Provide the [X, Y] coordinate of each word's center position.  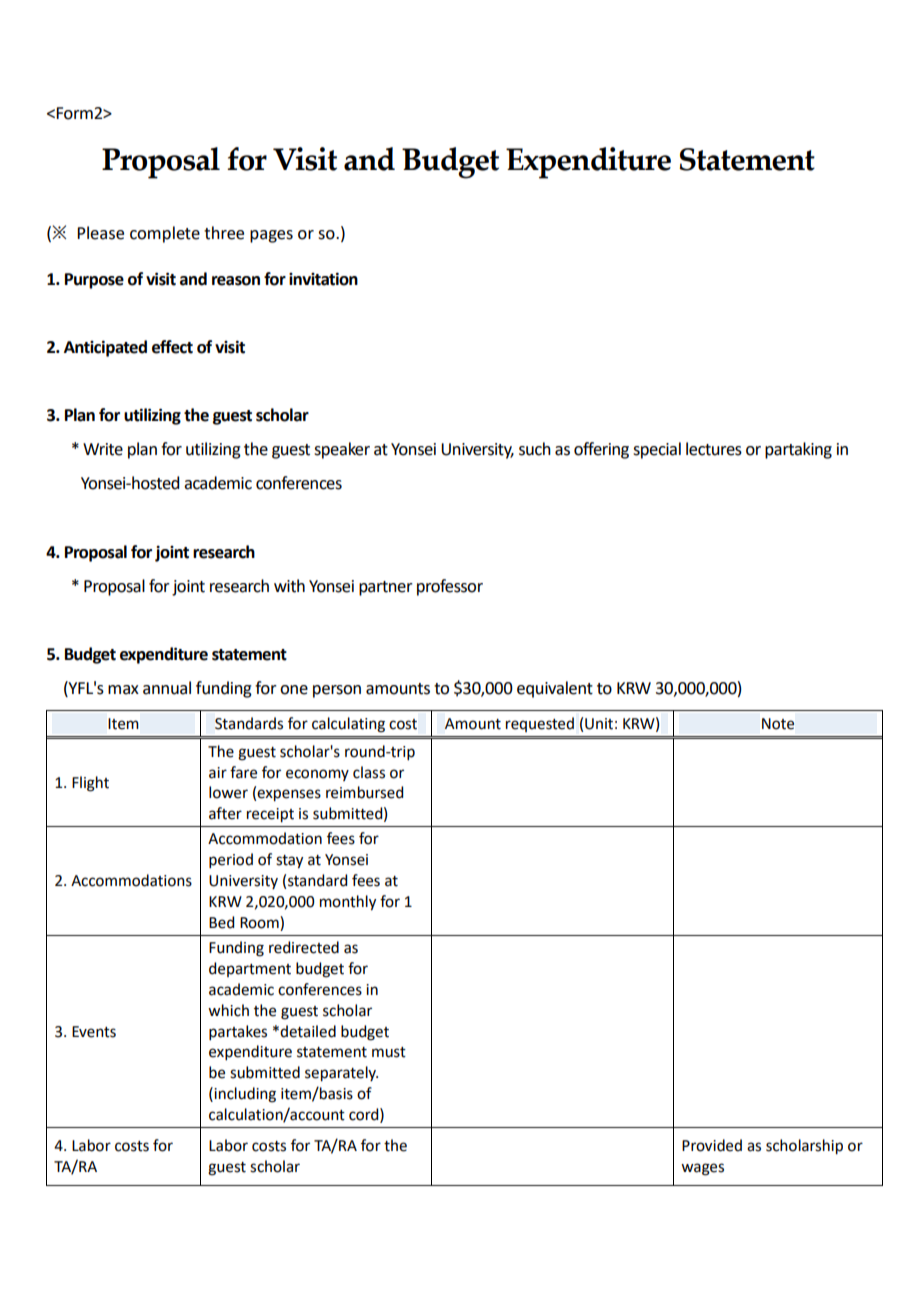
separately [341, 1074]
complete [165, 234]
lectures [714, 449]
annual [167, 688]
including [244, 1095]
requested [540, 724]
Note [778, 724]
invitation [323, 279]
